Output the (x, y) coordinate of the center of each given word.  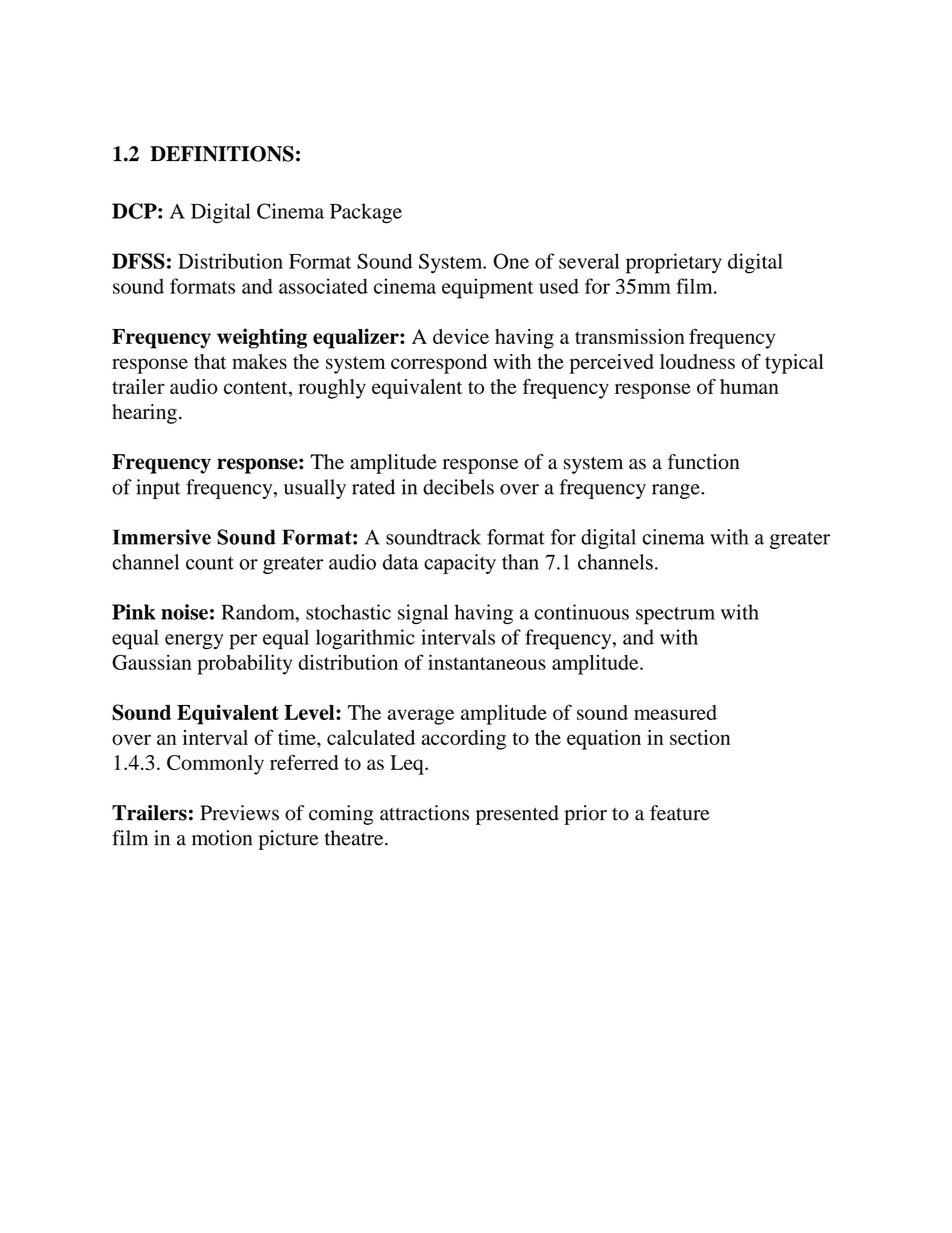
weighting (262, 338)
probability (244, 664)
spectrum (675, 616)
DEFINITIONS (222, 154)
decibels (458, 487)
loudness (697, 361)
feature (679, 813)
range (677, 491)
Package (366, 213)
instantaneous (487, 662)
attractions (424, 813)
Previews (239, 813)
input (158, 489)
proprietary (674, 263)
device (461, 336)
